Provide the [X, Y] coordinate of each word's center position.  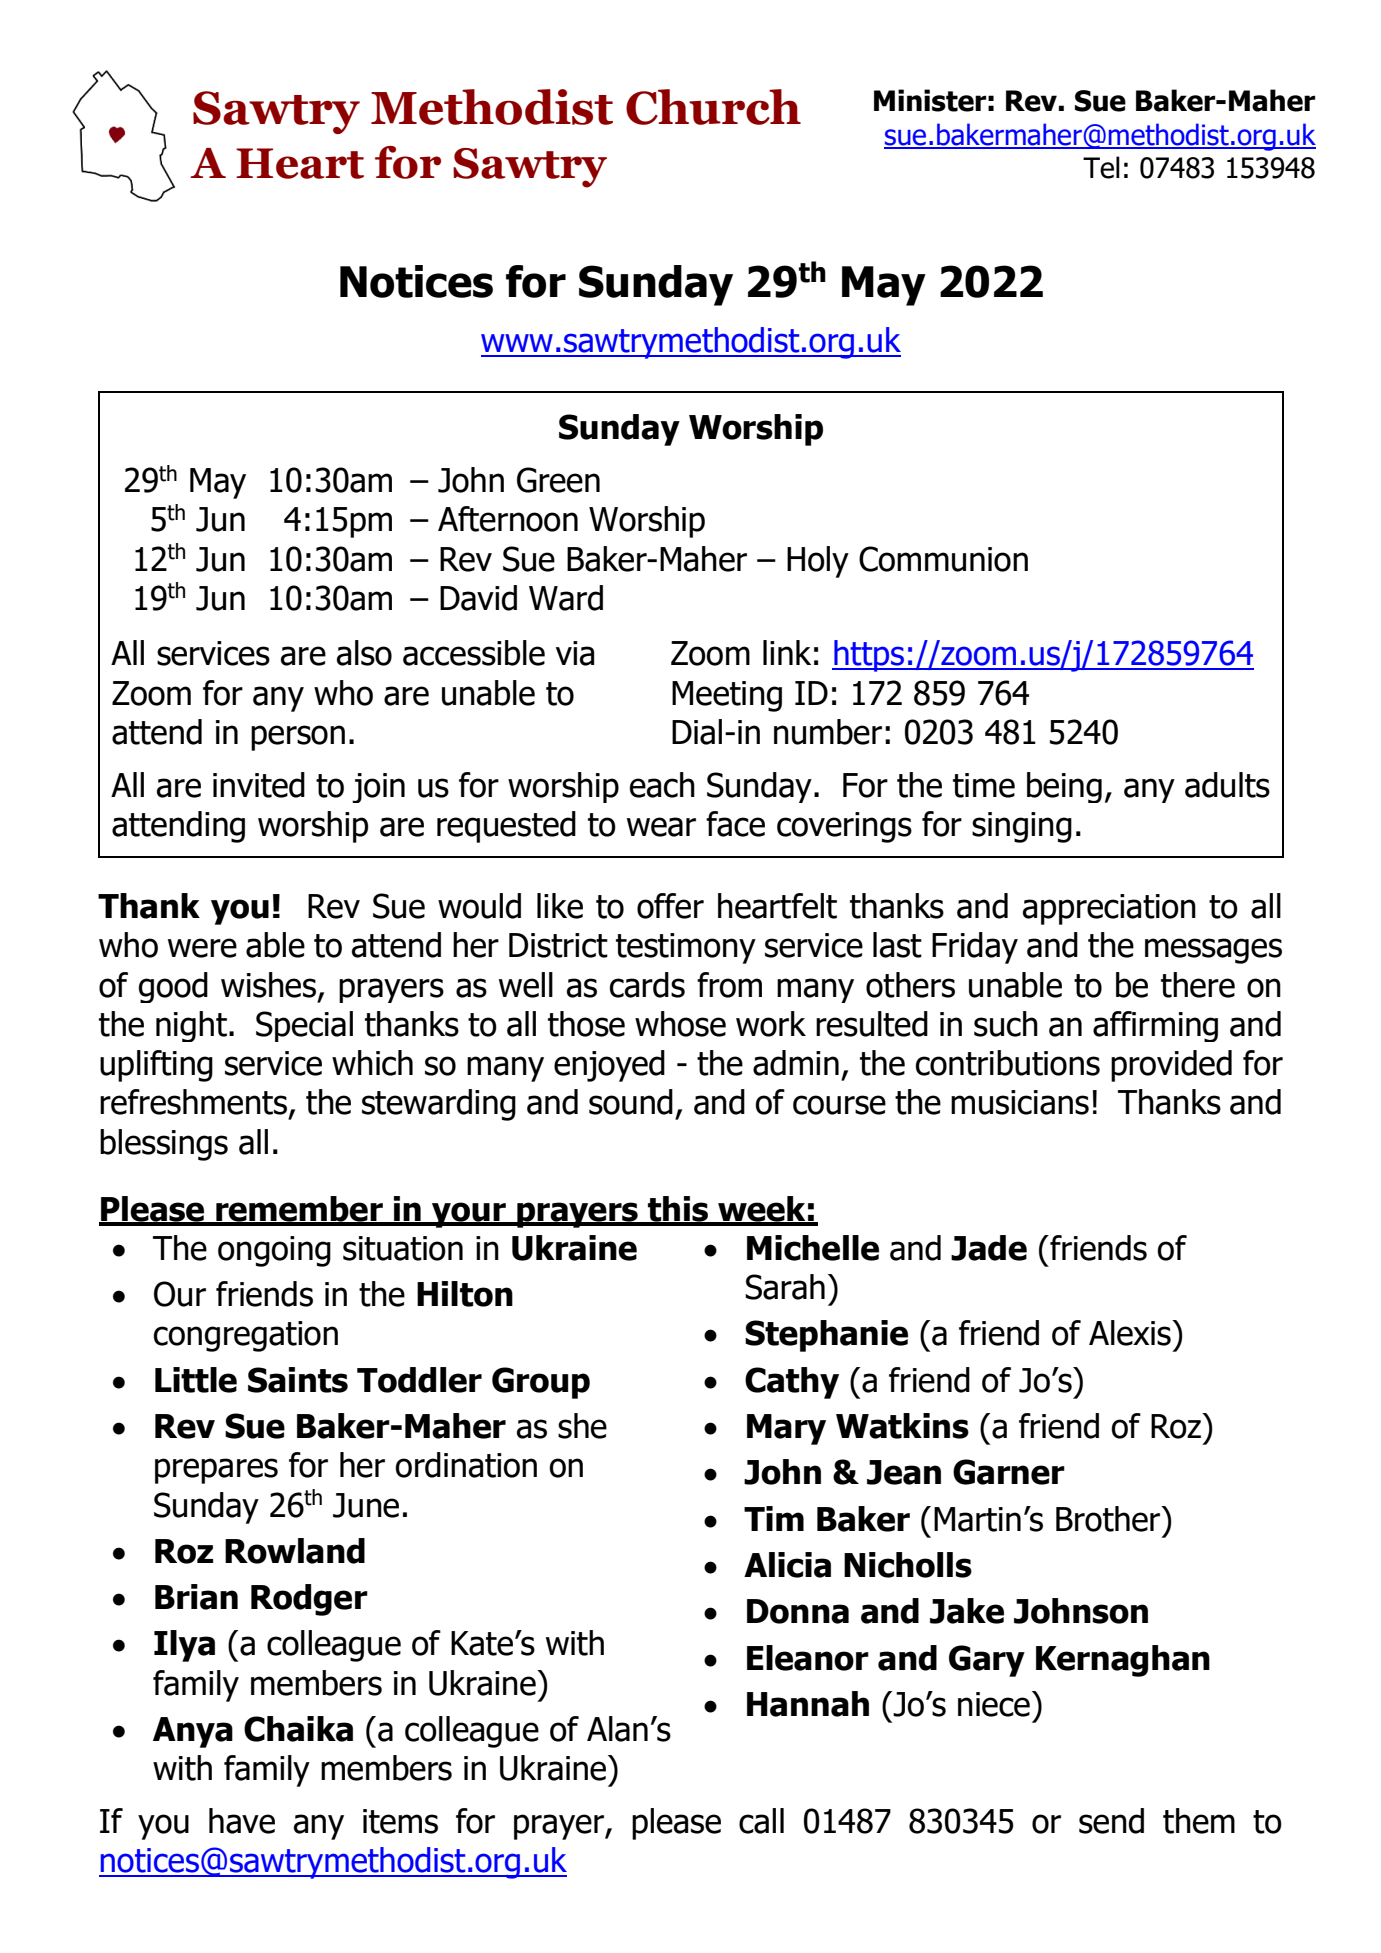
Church [713, 107]
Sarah [785, 1287]
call [761, 1821]
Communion [943, 559]
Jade [989, 1248]
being [1064, 787]
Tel [1101, 167]
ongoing [274, 1251]
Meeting [727, 696]
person [298, 738]
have [242, 1821]
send [1111, 1821]
